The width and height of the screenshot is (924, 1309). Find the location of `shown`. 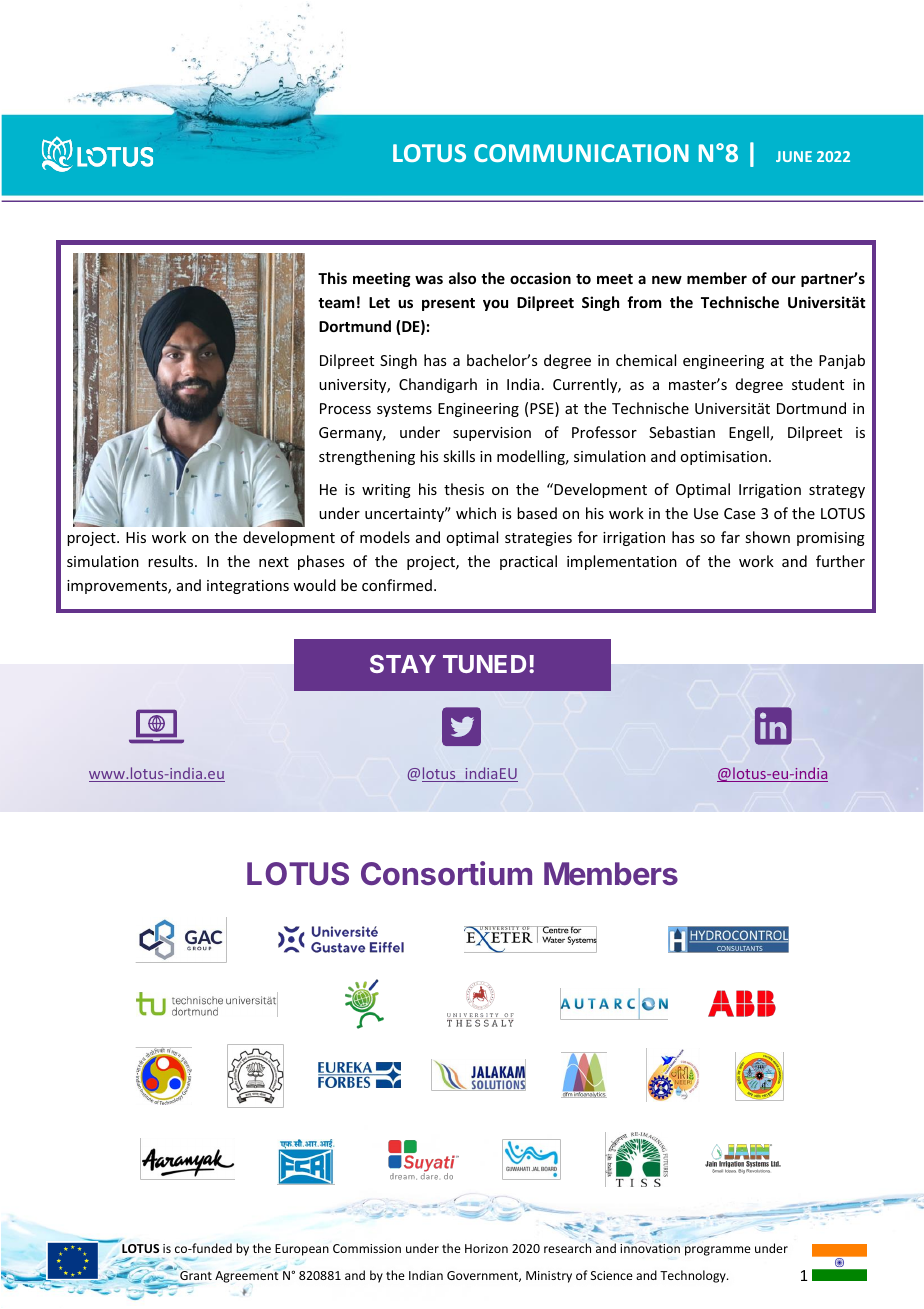

shown is located at coordinates (767, 537).
